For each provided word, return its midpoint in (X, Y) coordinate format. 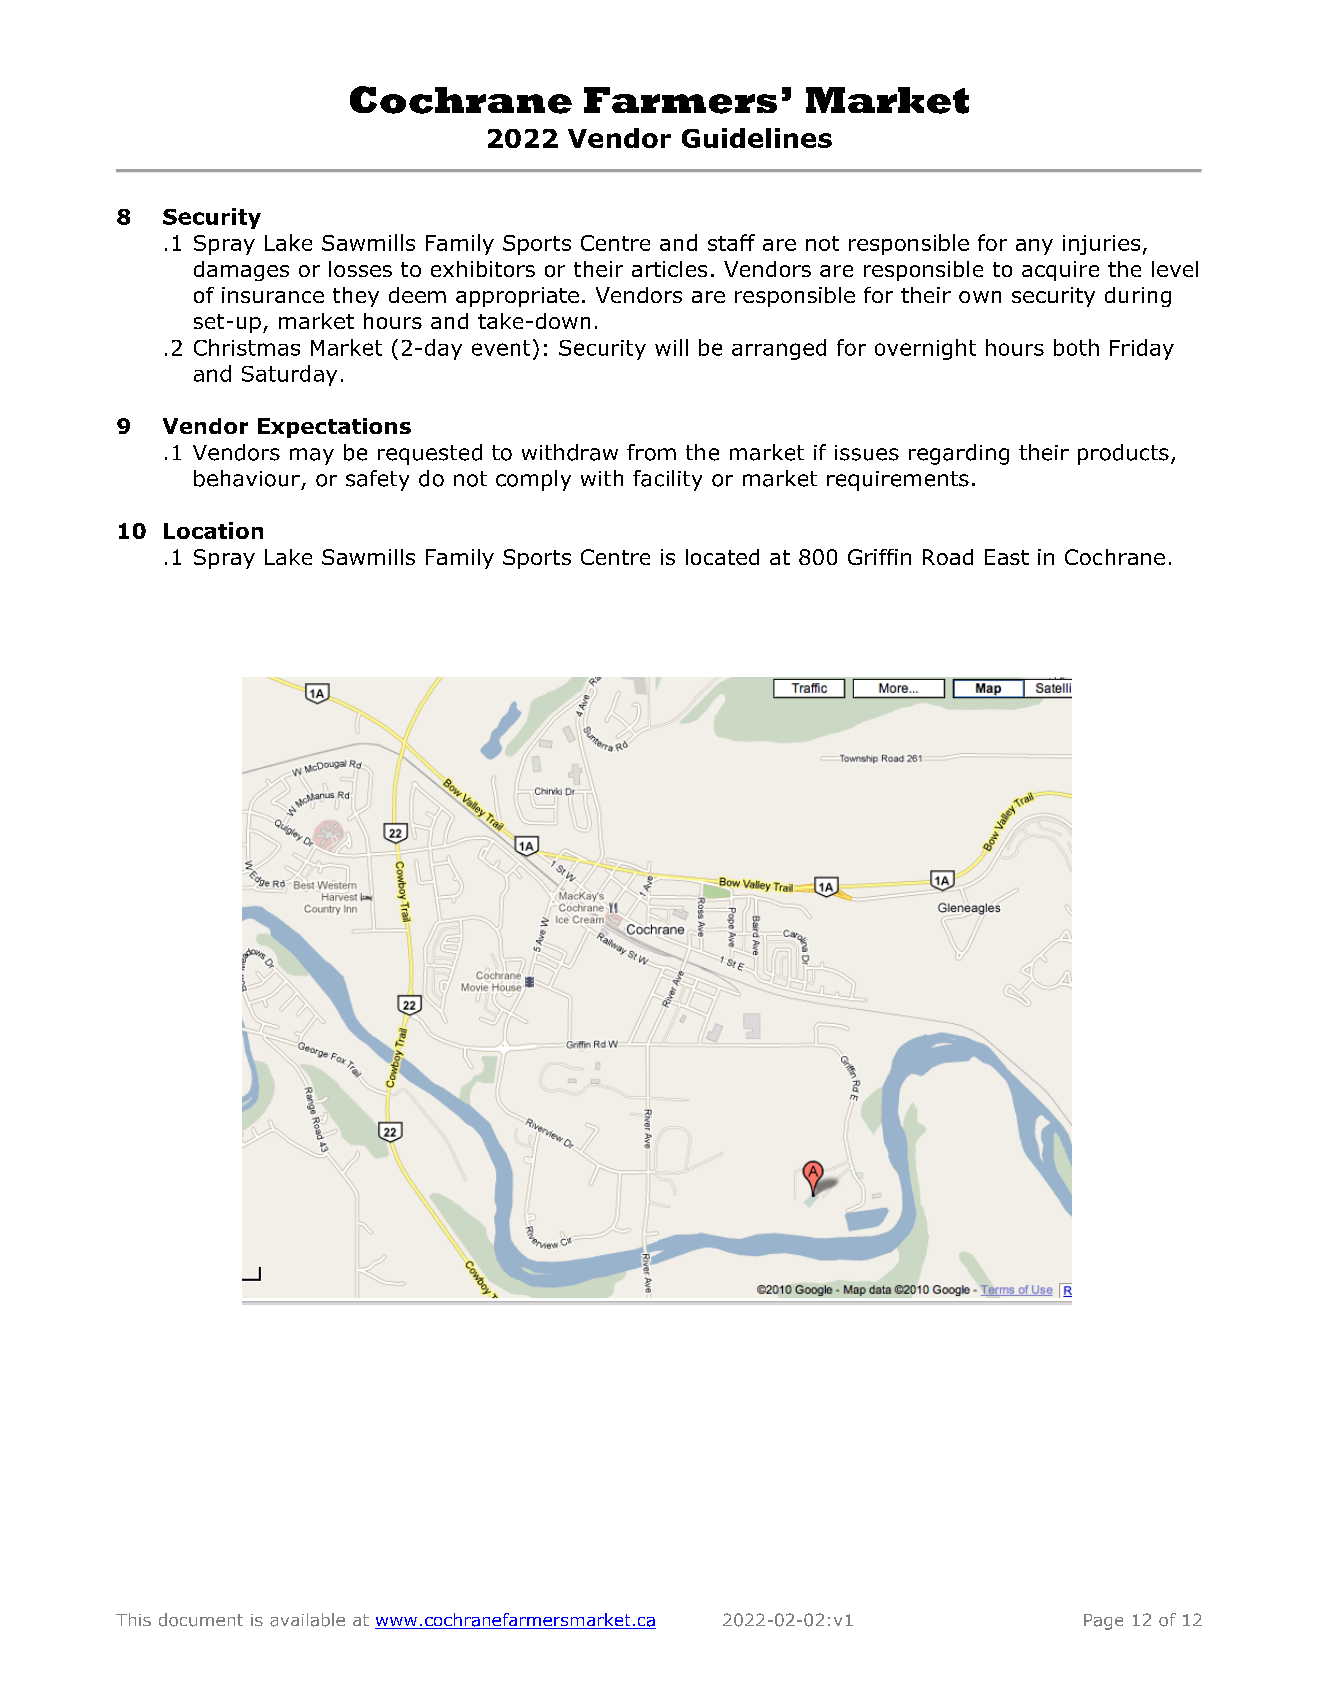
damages (241, 271)
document (201, 1620)
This (133, 1619)
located (722, 557)
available (307, 1620)
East (1007, 557)
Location (213, 530)
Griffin (879, 557)
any (1034, 247)
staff (731, 242)
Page (1103, 1622)
